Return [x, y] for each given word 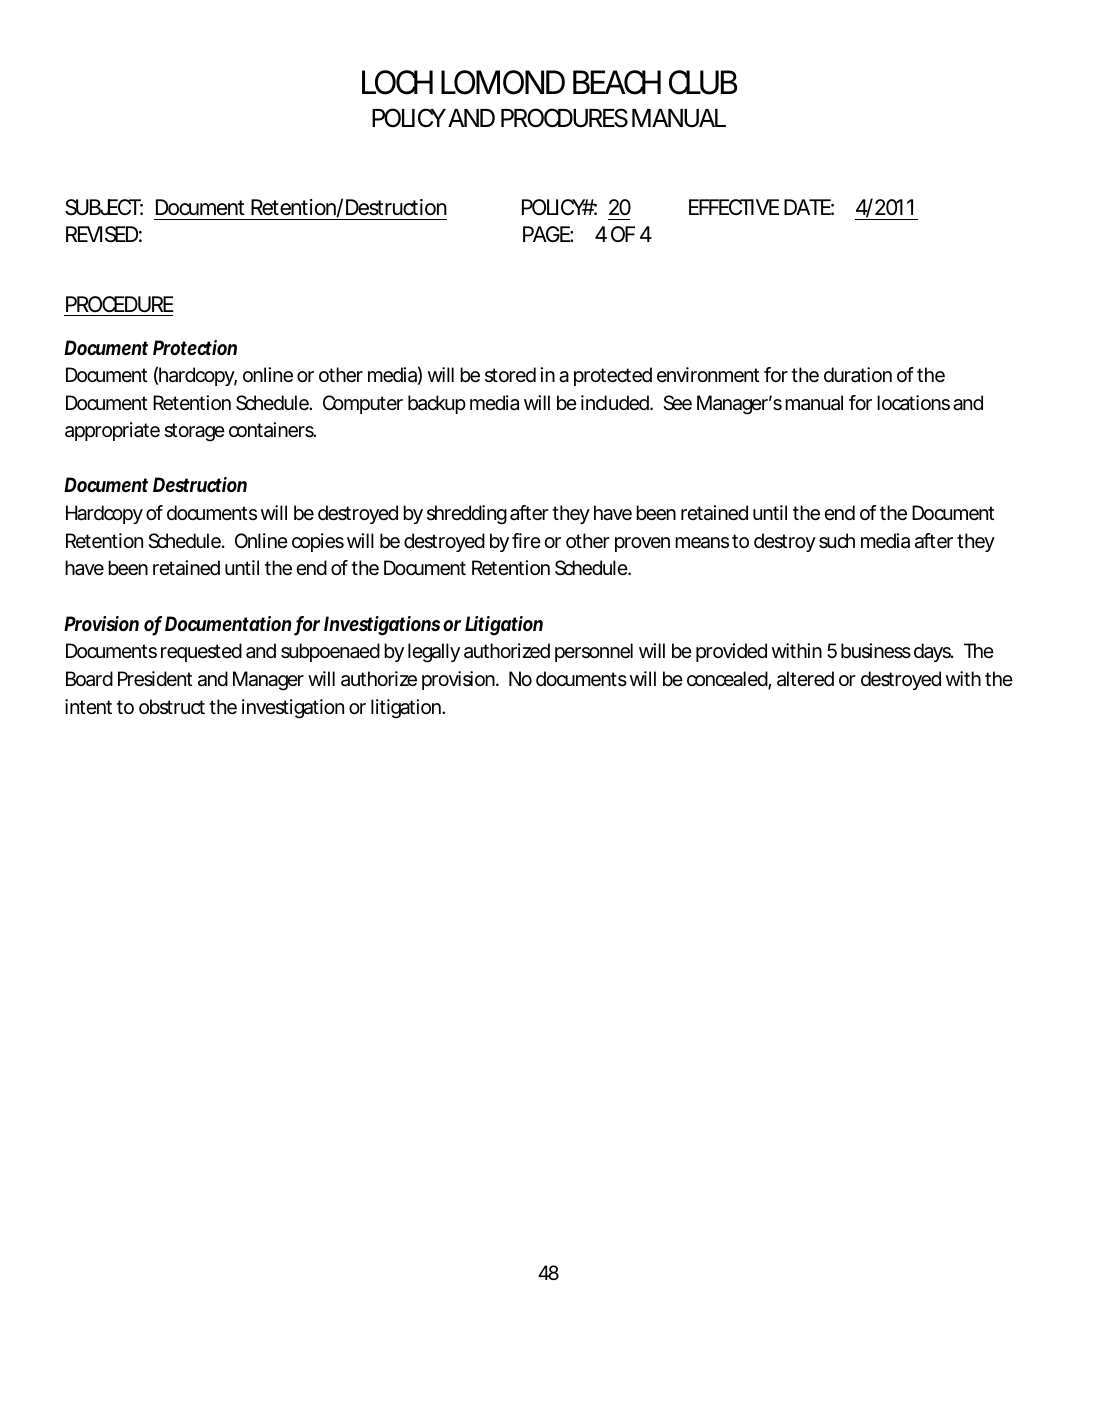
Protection [195, 347]
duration [858, 374]
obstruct [172, 706]
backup [437, 404]
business [876, 651]
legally [434, 653]
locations [913, 403]
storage [194, 432]
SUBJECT [102, 207]
